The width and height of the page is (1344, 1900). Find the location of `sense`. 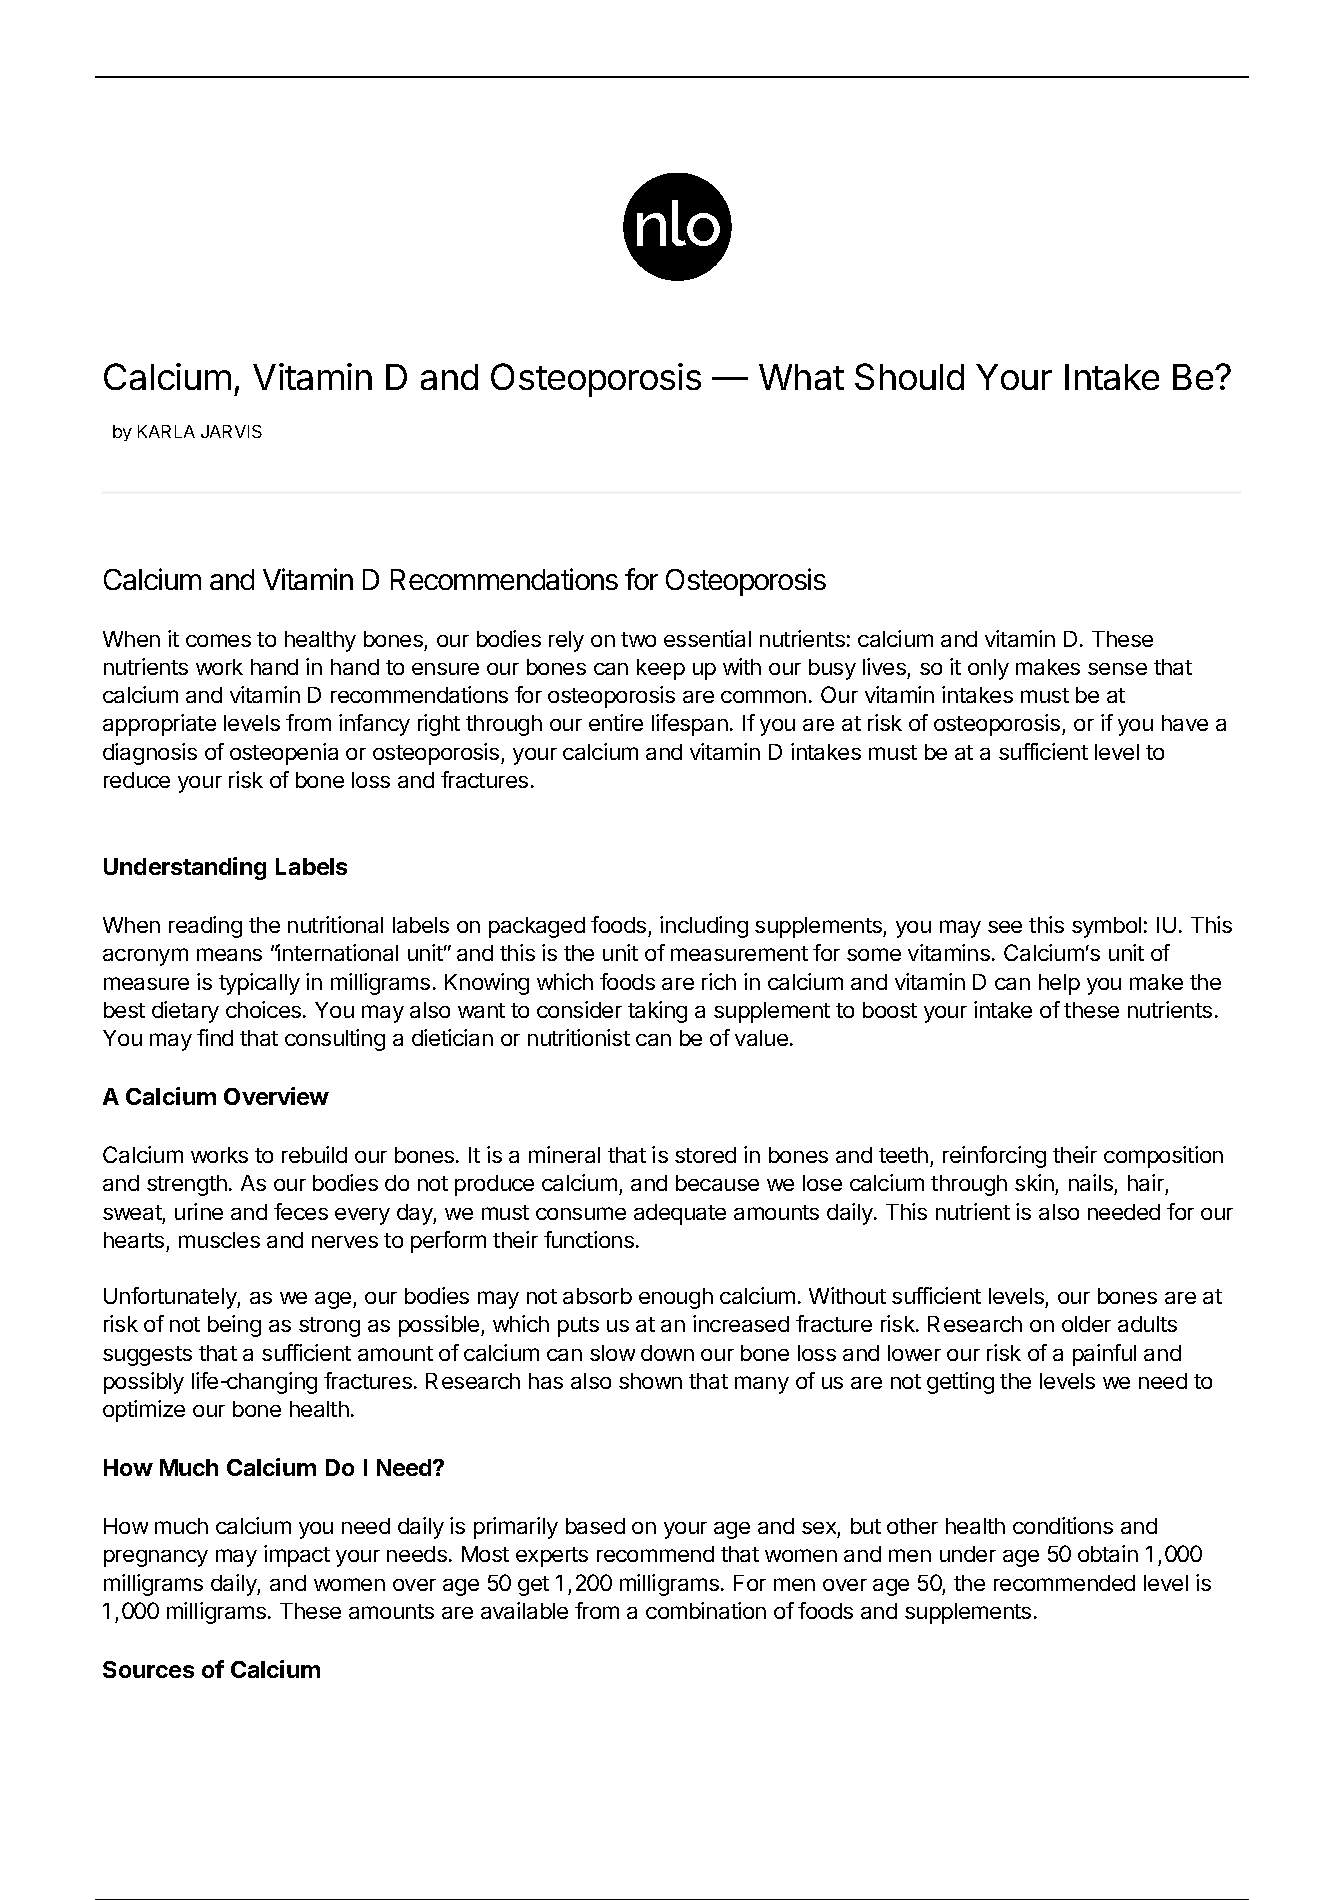

sense is located at coordinates (1117, 669).
